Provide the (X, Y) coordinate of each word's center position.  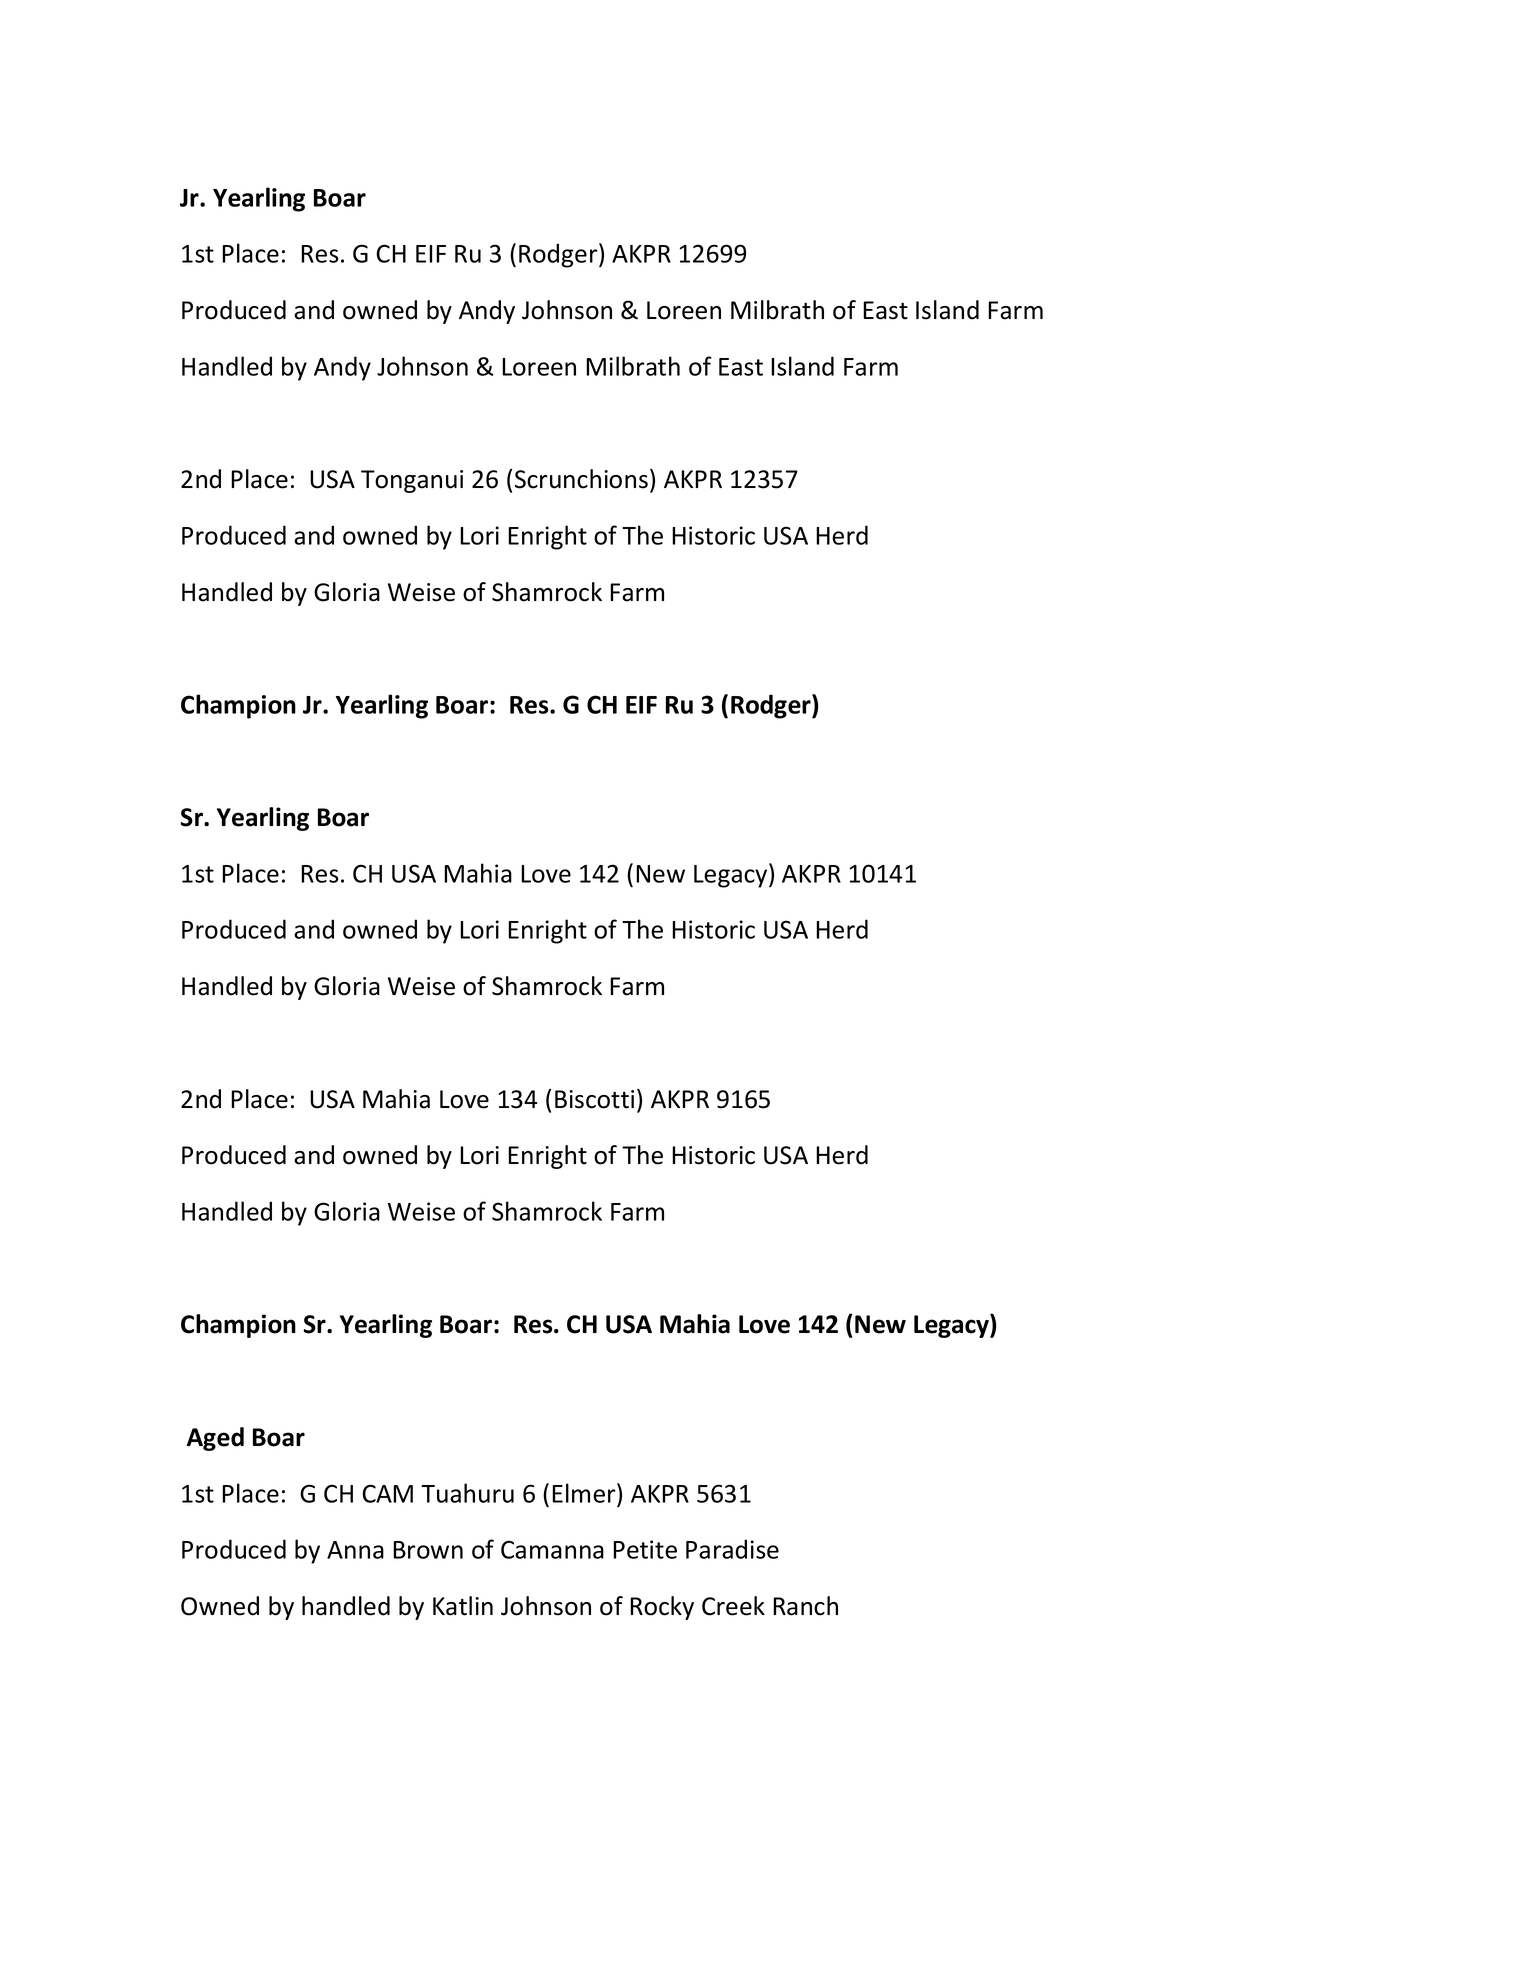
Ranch (805, 1606)
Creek (733, 1606)
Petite (645, 1549)
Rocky (662, 1608)
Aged (215, 1439)
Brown (428, 1550)
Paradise (732, 1549)
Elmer (585, 1493)
